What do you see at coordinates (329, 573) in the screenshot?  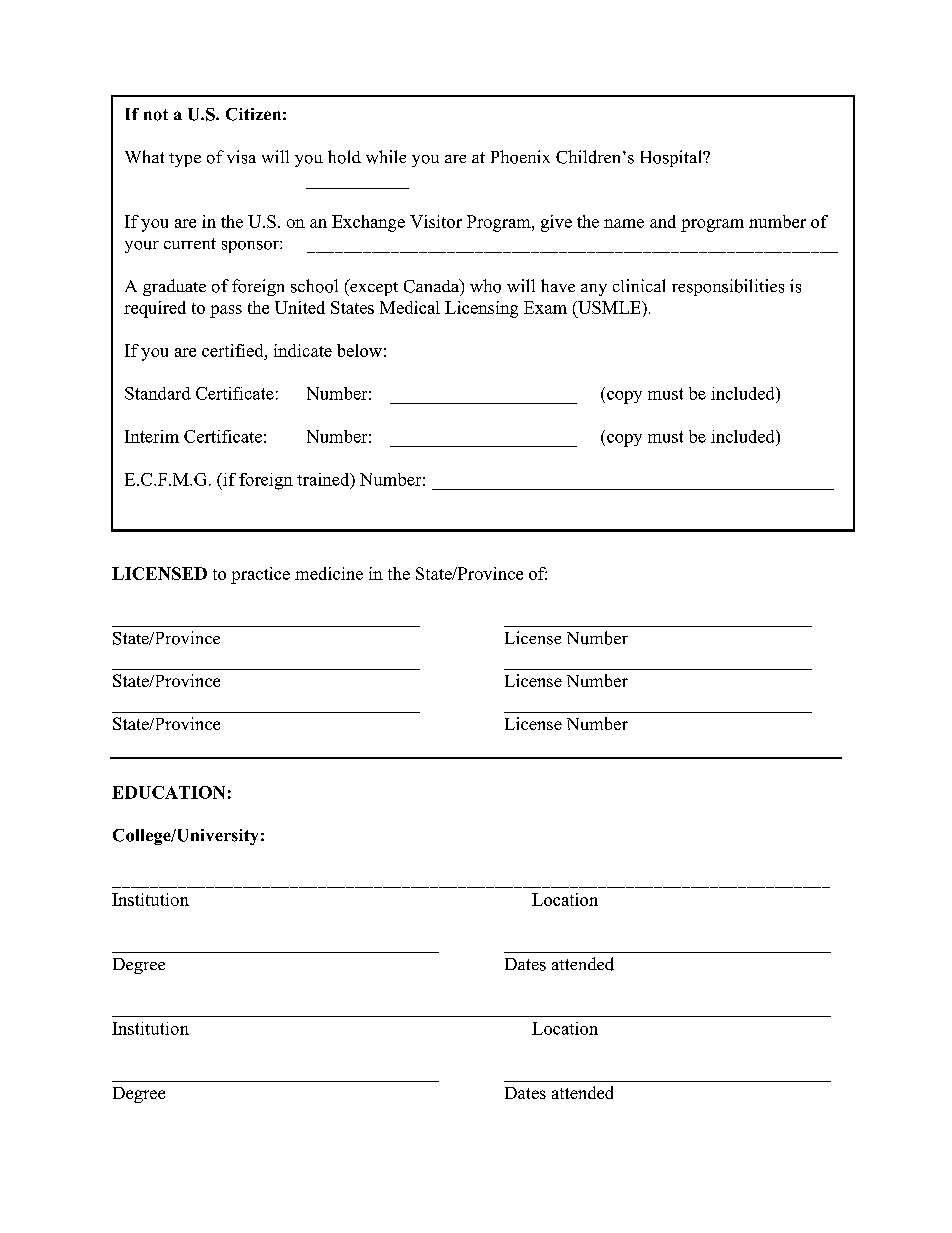 I see `medicine` at bounding box center [329, 573].
